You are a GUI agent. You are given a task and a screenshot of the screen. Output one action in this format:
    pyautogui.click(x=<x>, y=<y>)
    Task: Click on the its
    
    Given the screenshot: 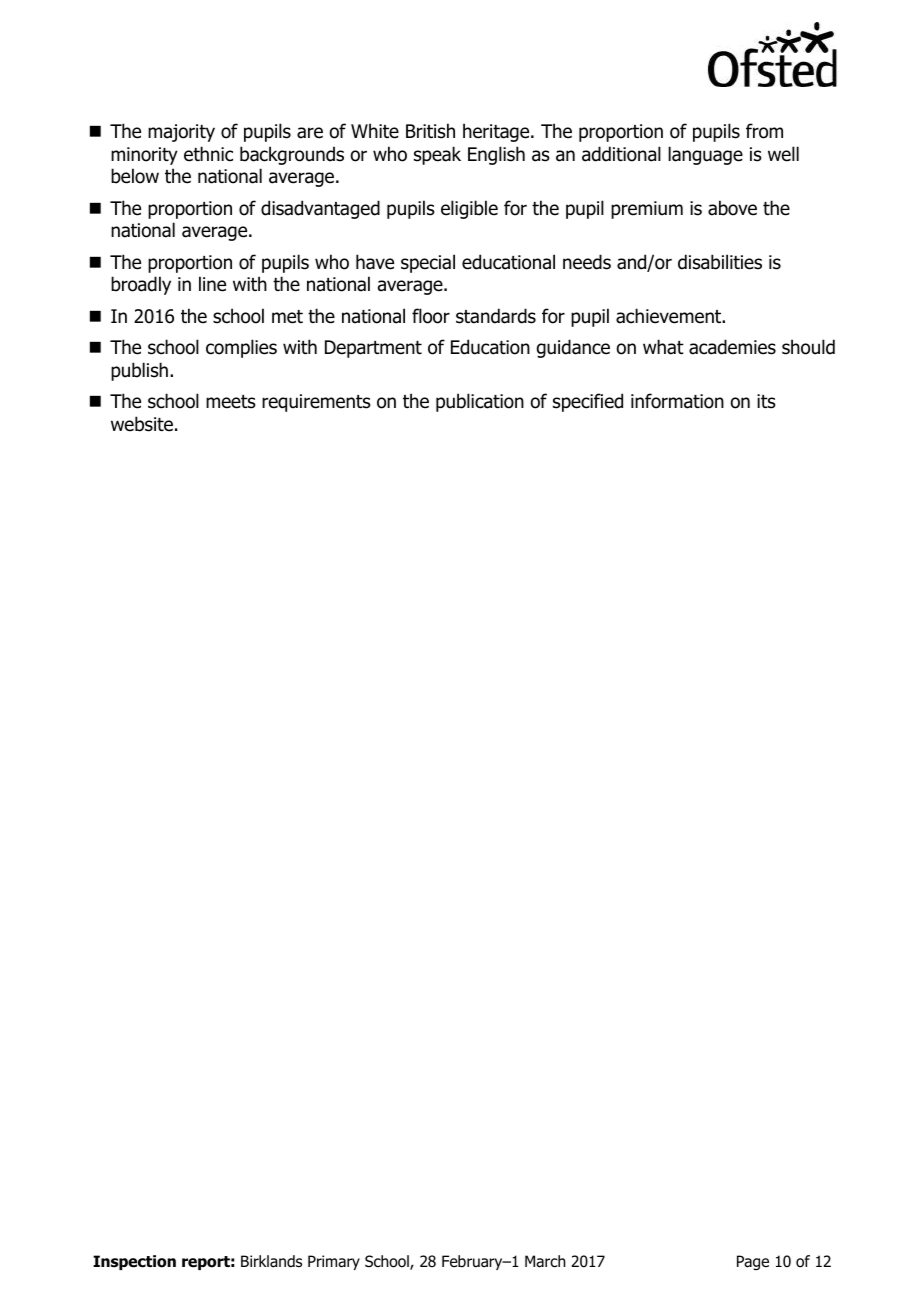 What is the action you would take?
    pyautogui.click(x=766, y=401)
